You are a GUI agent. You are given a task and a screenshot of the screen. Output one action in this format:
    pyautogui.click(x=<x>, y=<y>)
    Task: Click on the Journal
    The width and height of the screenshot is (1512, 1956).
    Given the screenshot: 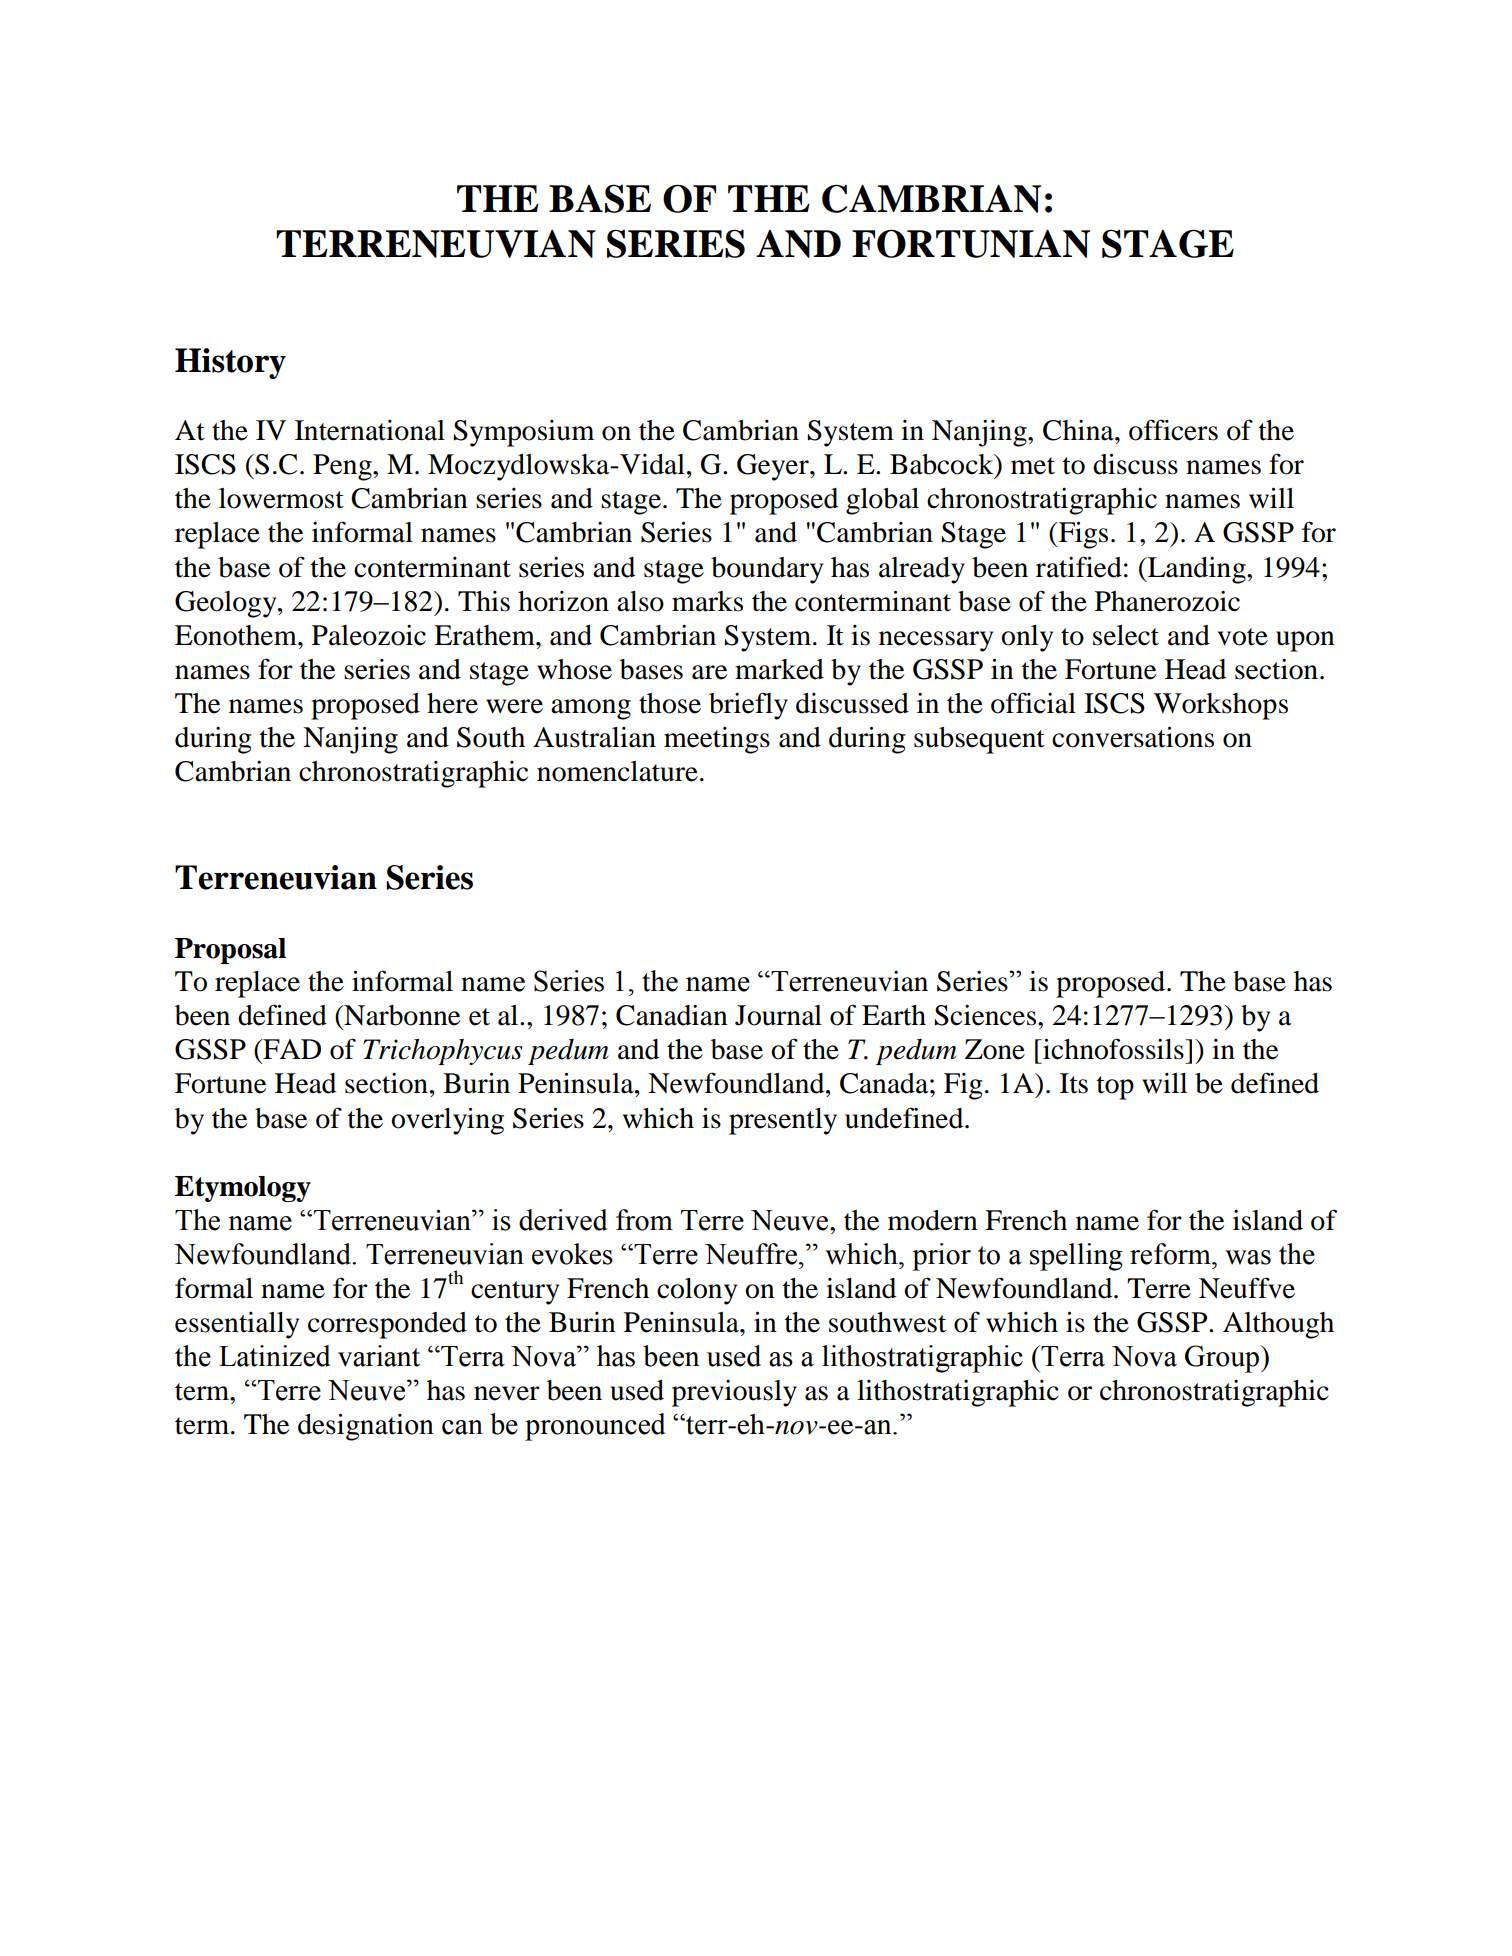 What is the action you would take?
    pyautogui.click(x=778, y=1015)
